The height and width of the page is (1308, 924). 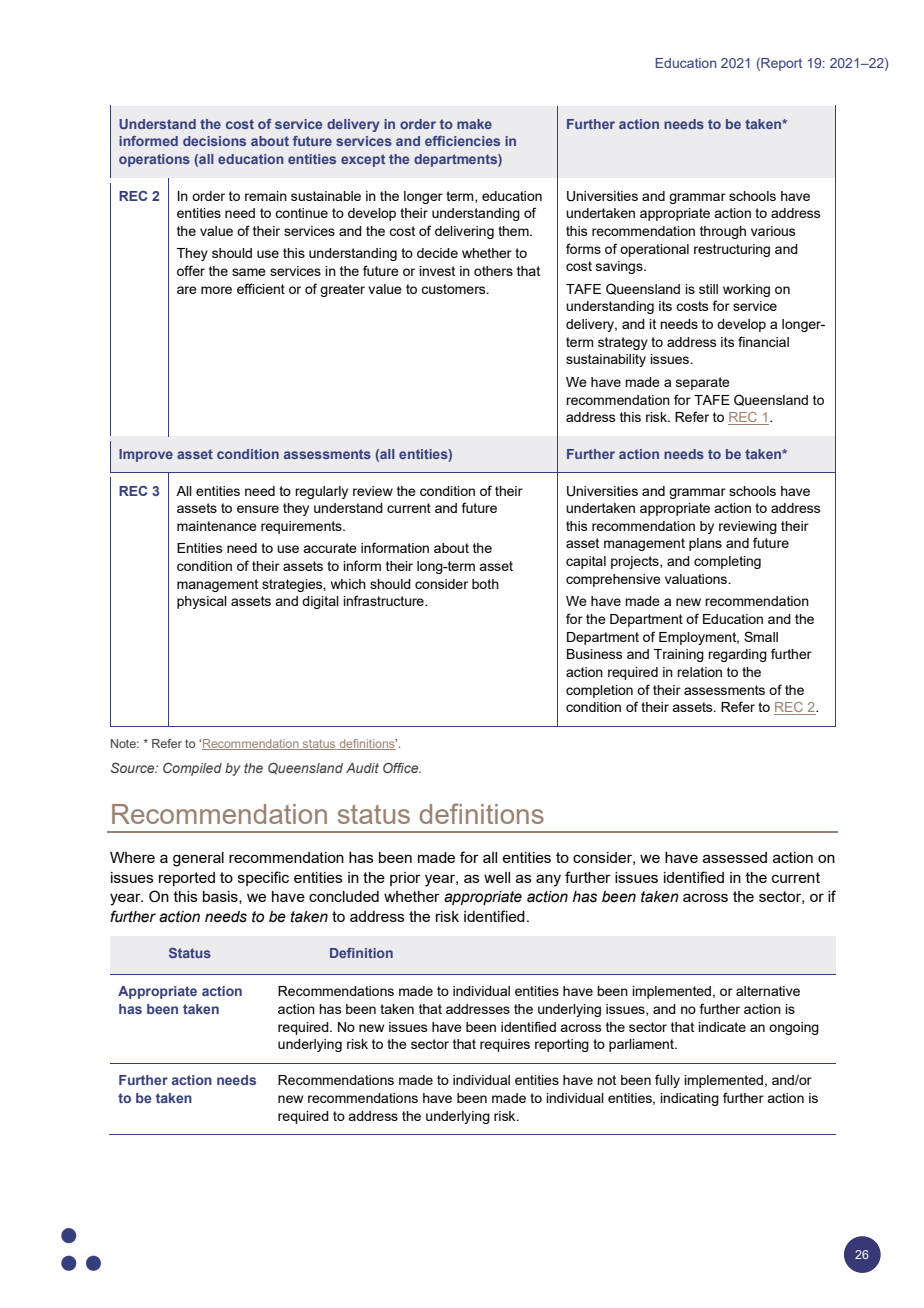 What do you see at coordinates (462, 141) in the page?
I see `efficiencies` at bounding box center [462, 141].
